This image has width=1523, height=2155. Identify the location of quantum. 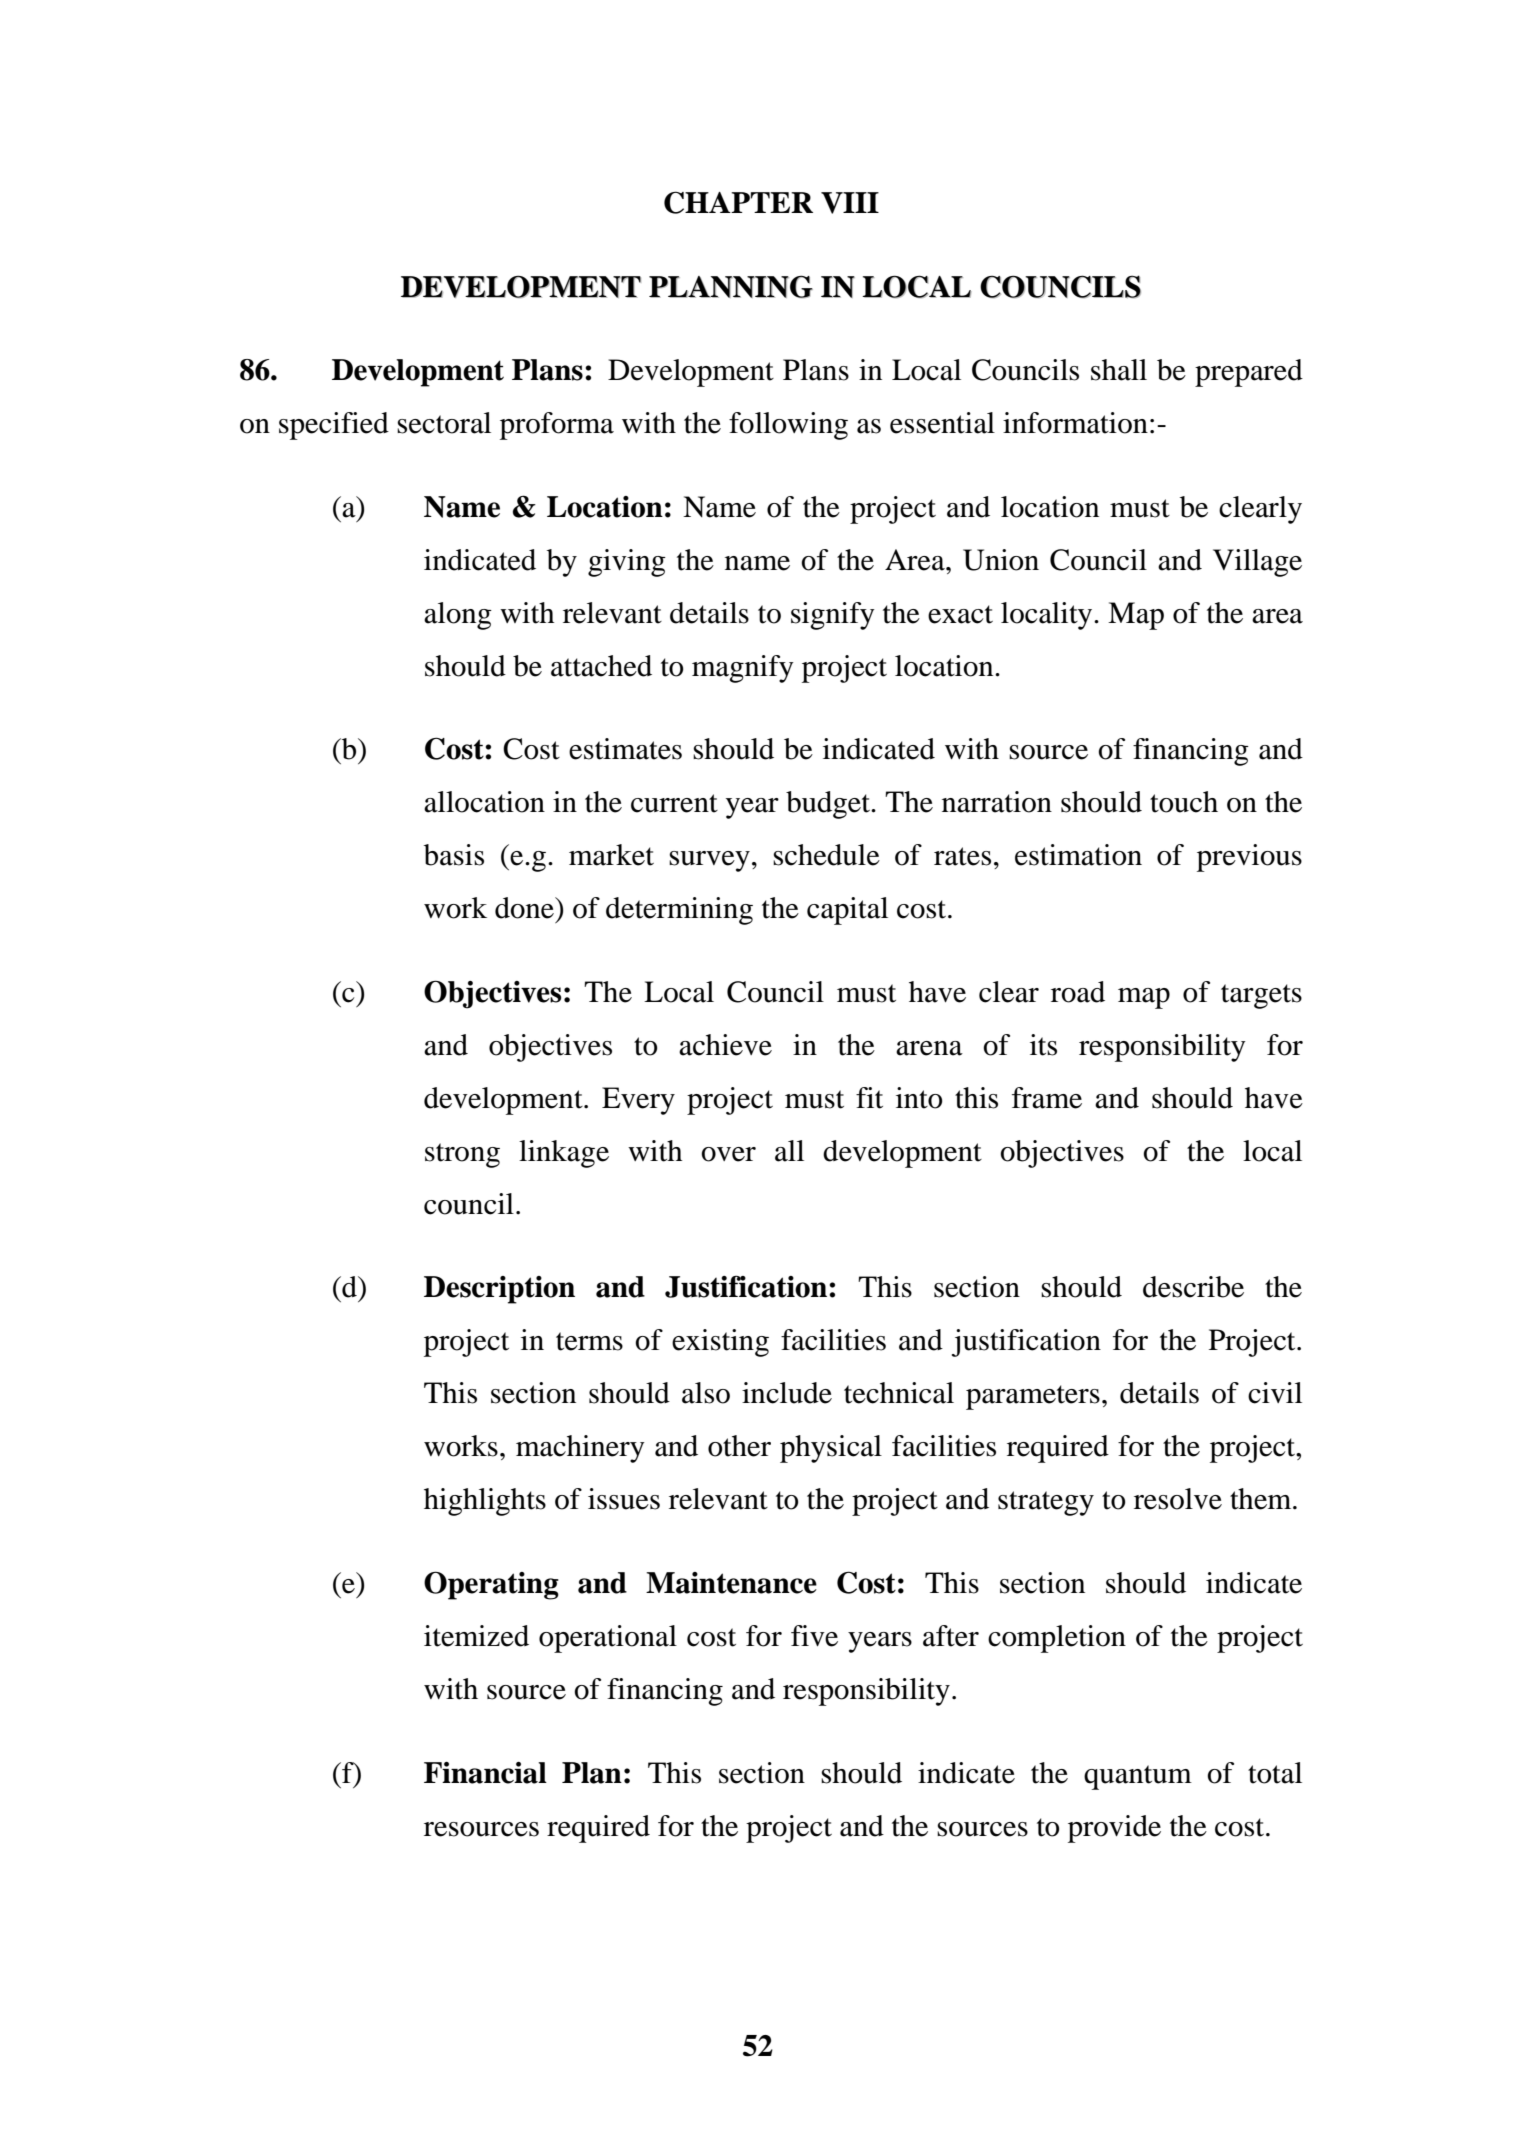
(1138, 1777).
